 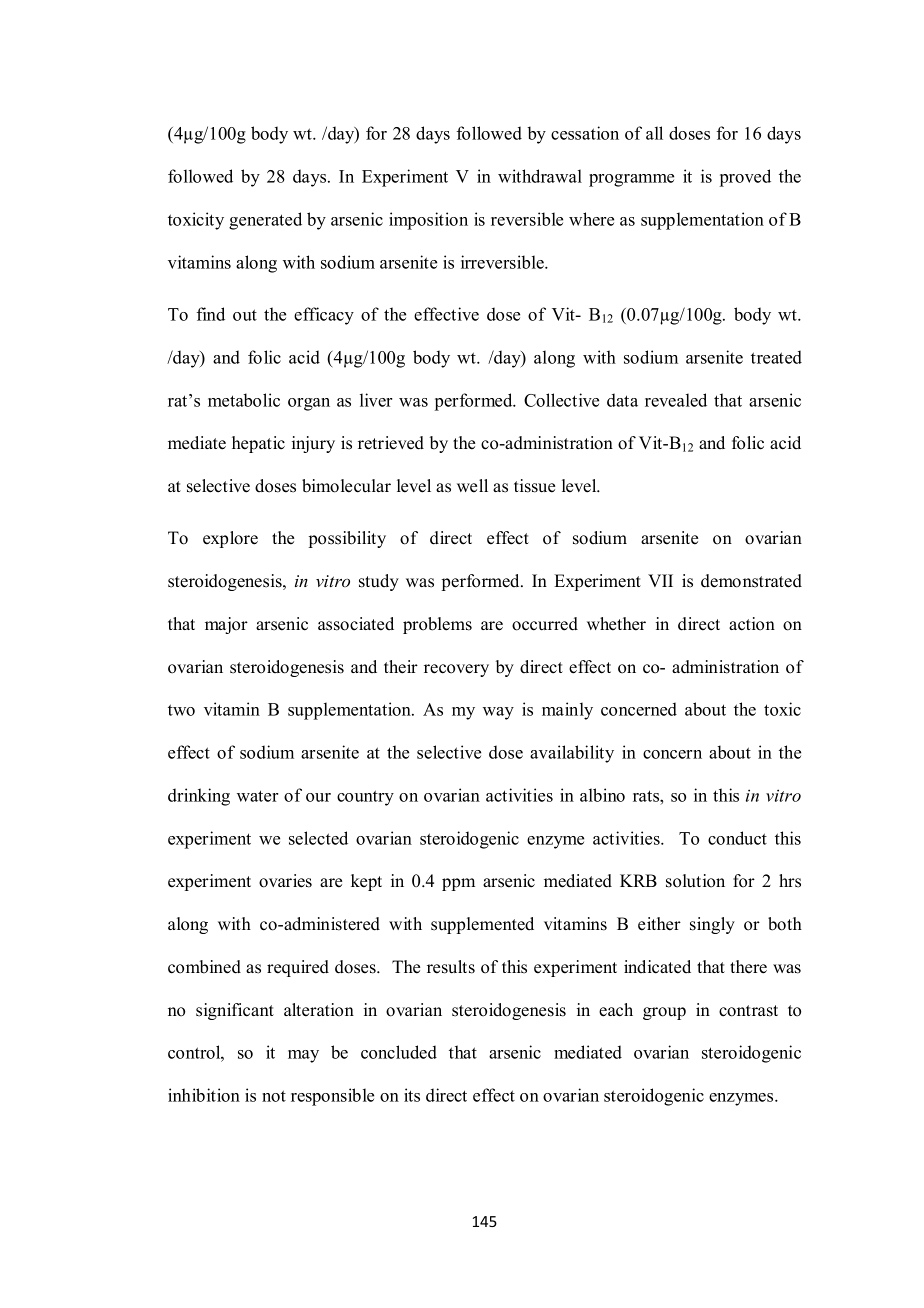 I want to click on way, so click(x=498, y=713).
